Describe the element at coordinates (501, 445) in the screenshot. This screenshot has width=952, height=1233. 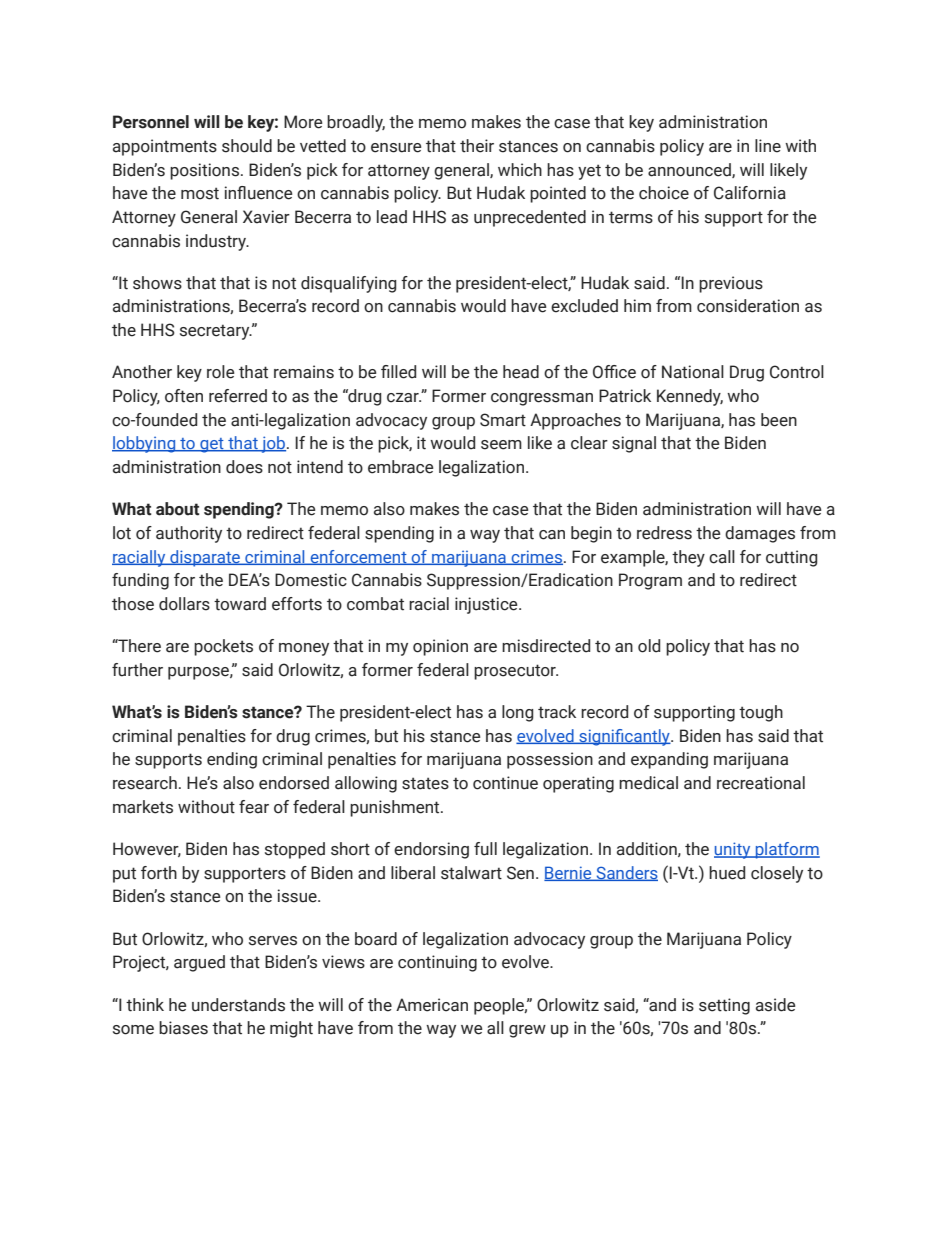
I see `seem` at that location.
